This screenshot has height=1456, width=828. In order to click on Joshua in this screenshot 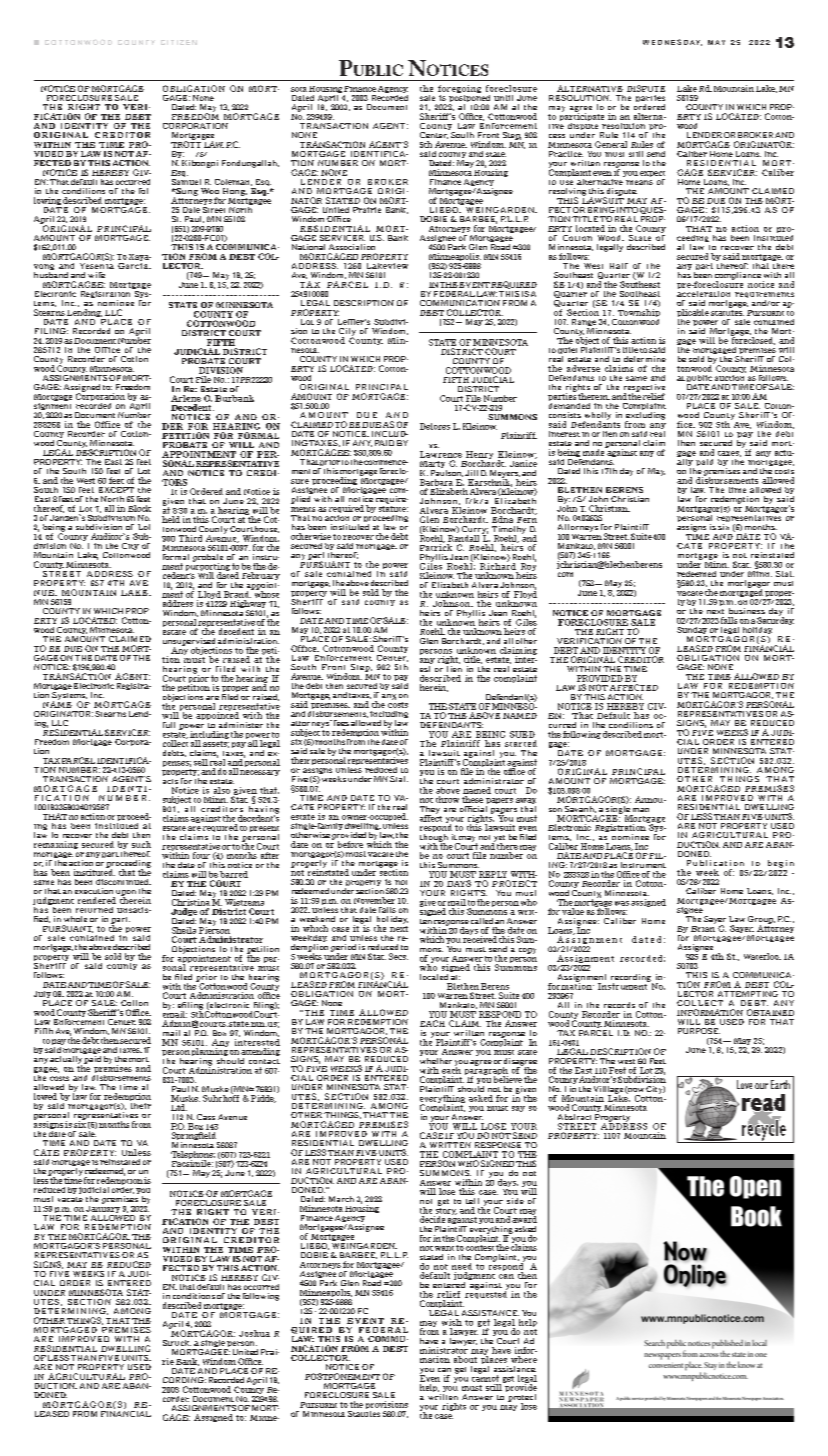, I will do `click(254, 1333)`.
